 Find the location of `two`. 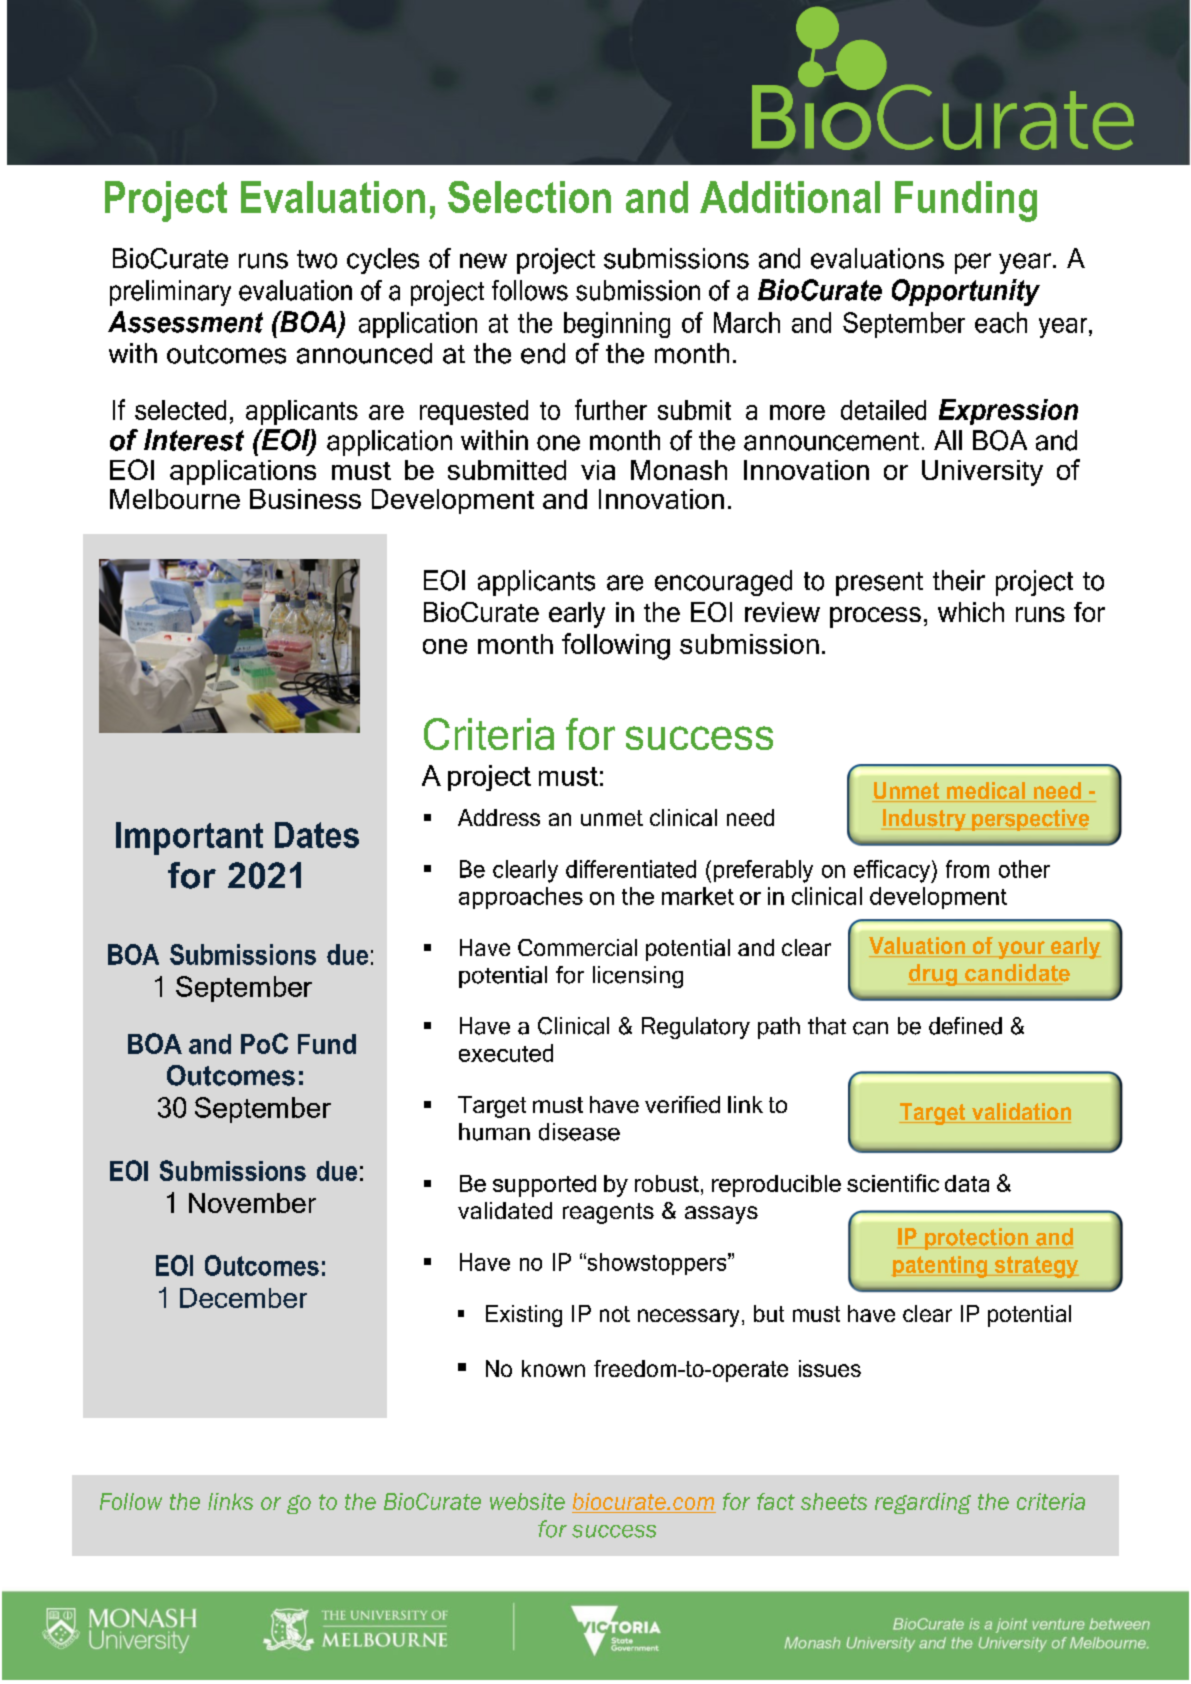

two is located at coordinates (317, 259).
